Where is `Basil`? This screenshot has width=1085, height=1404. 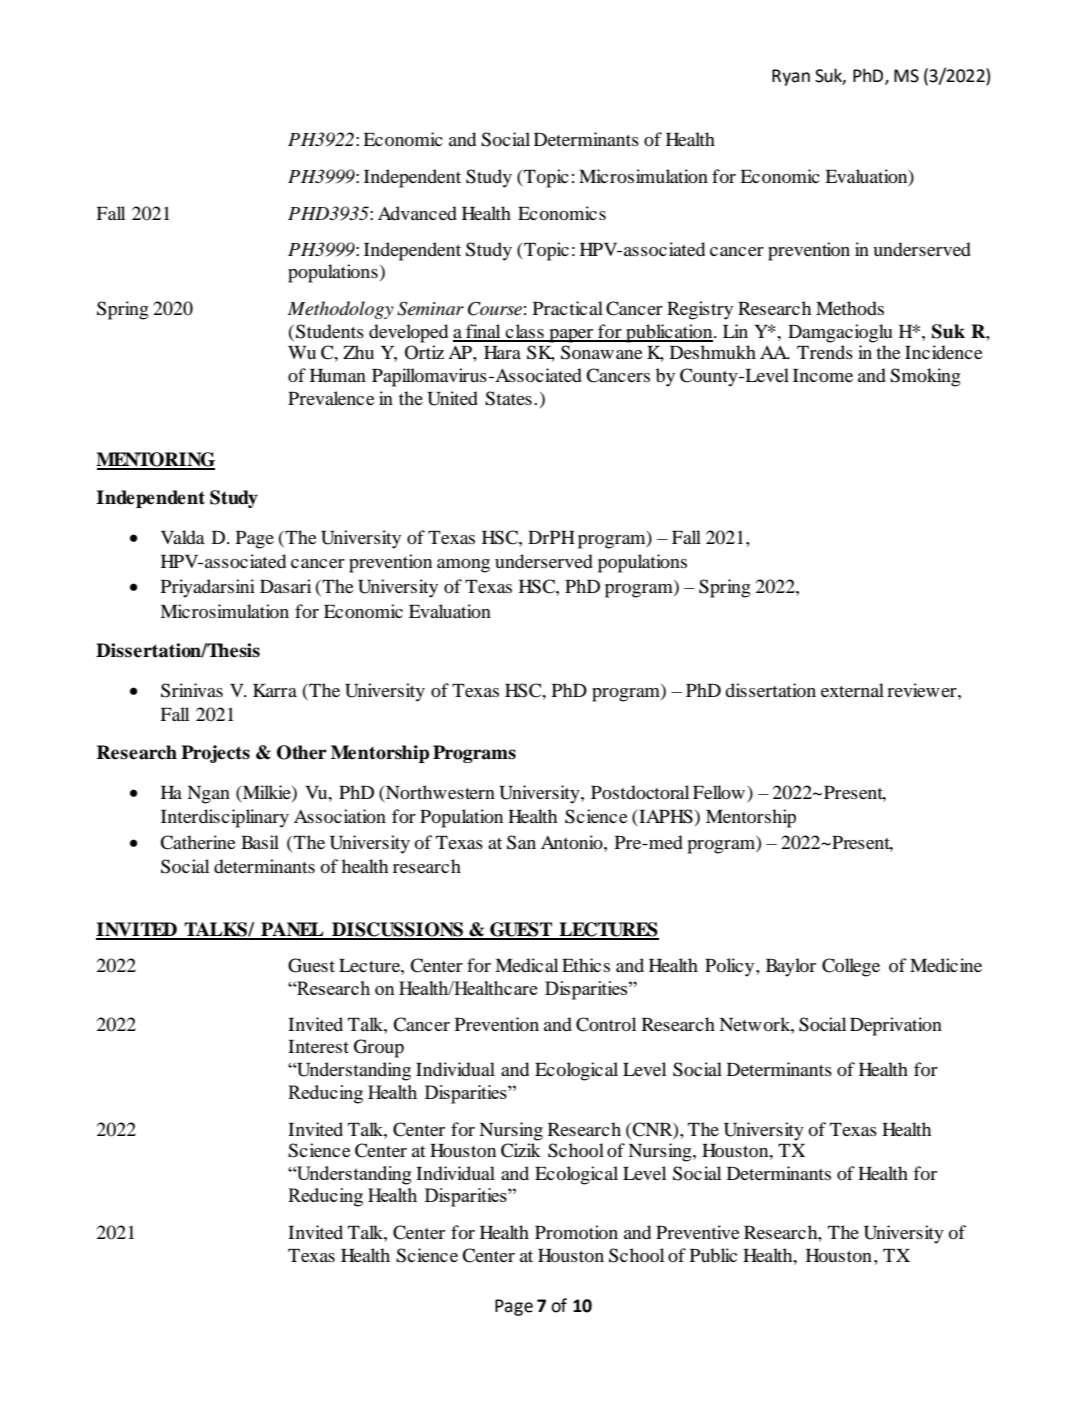
Basil is located at coordinates (260, 842).
